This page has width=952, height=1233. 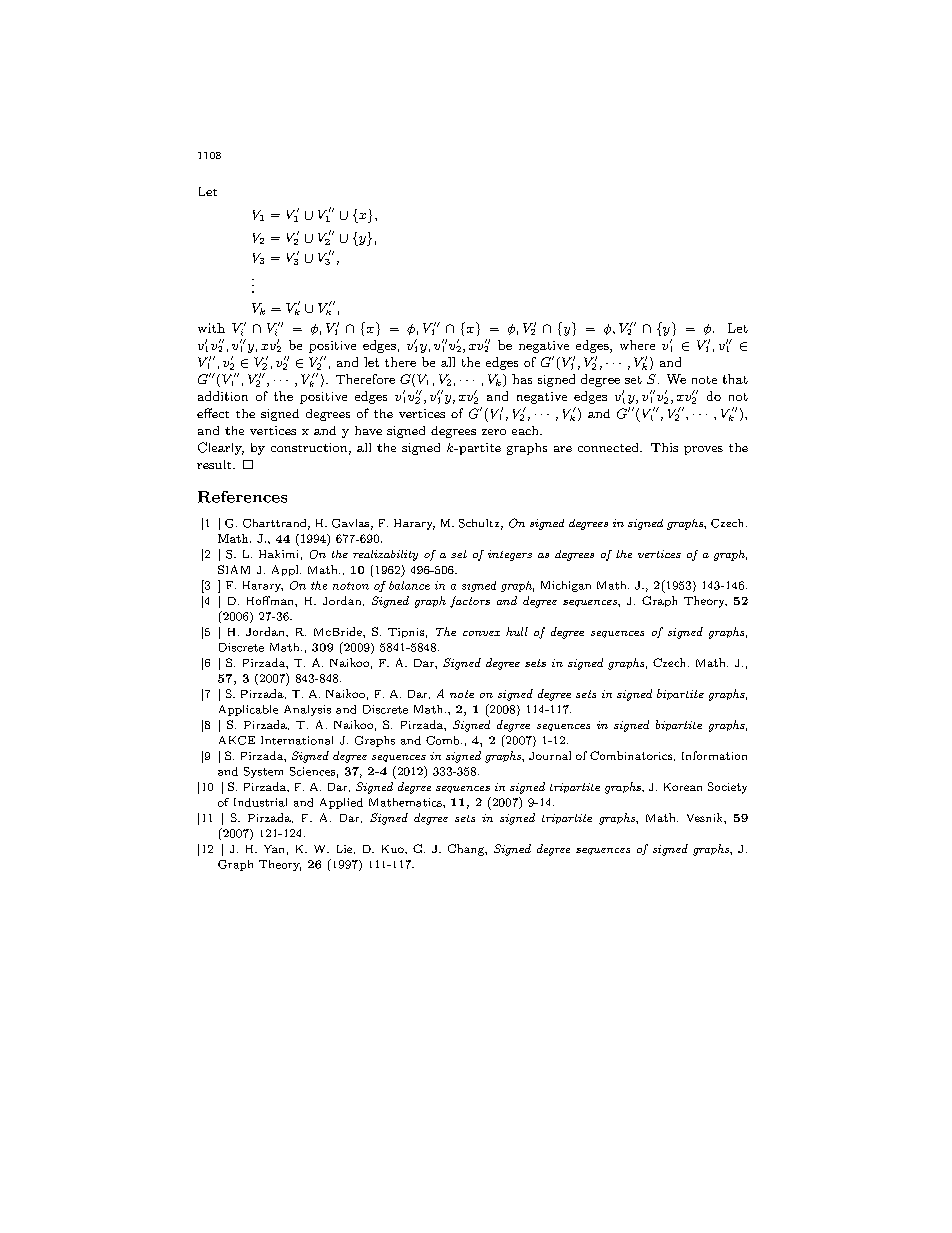 What do you see at coordinates (522, 379) in the page?
I see `has` at bounding box center [522, 379].
